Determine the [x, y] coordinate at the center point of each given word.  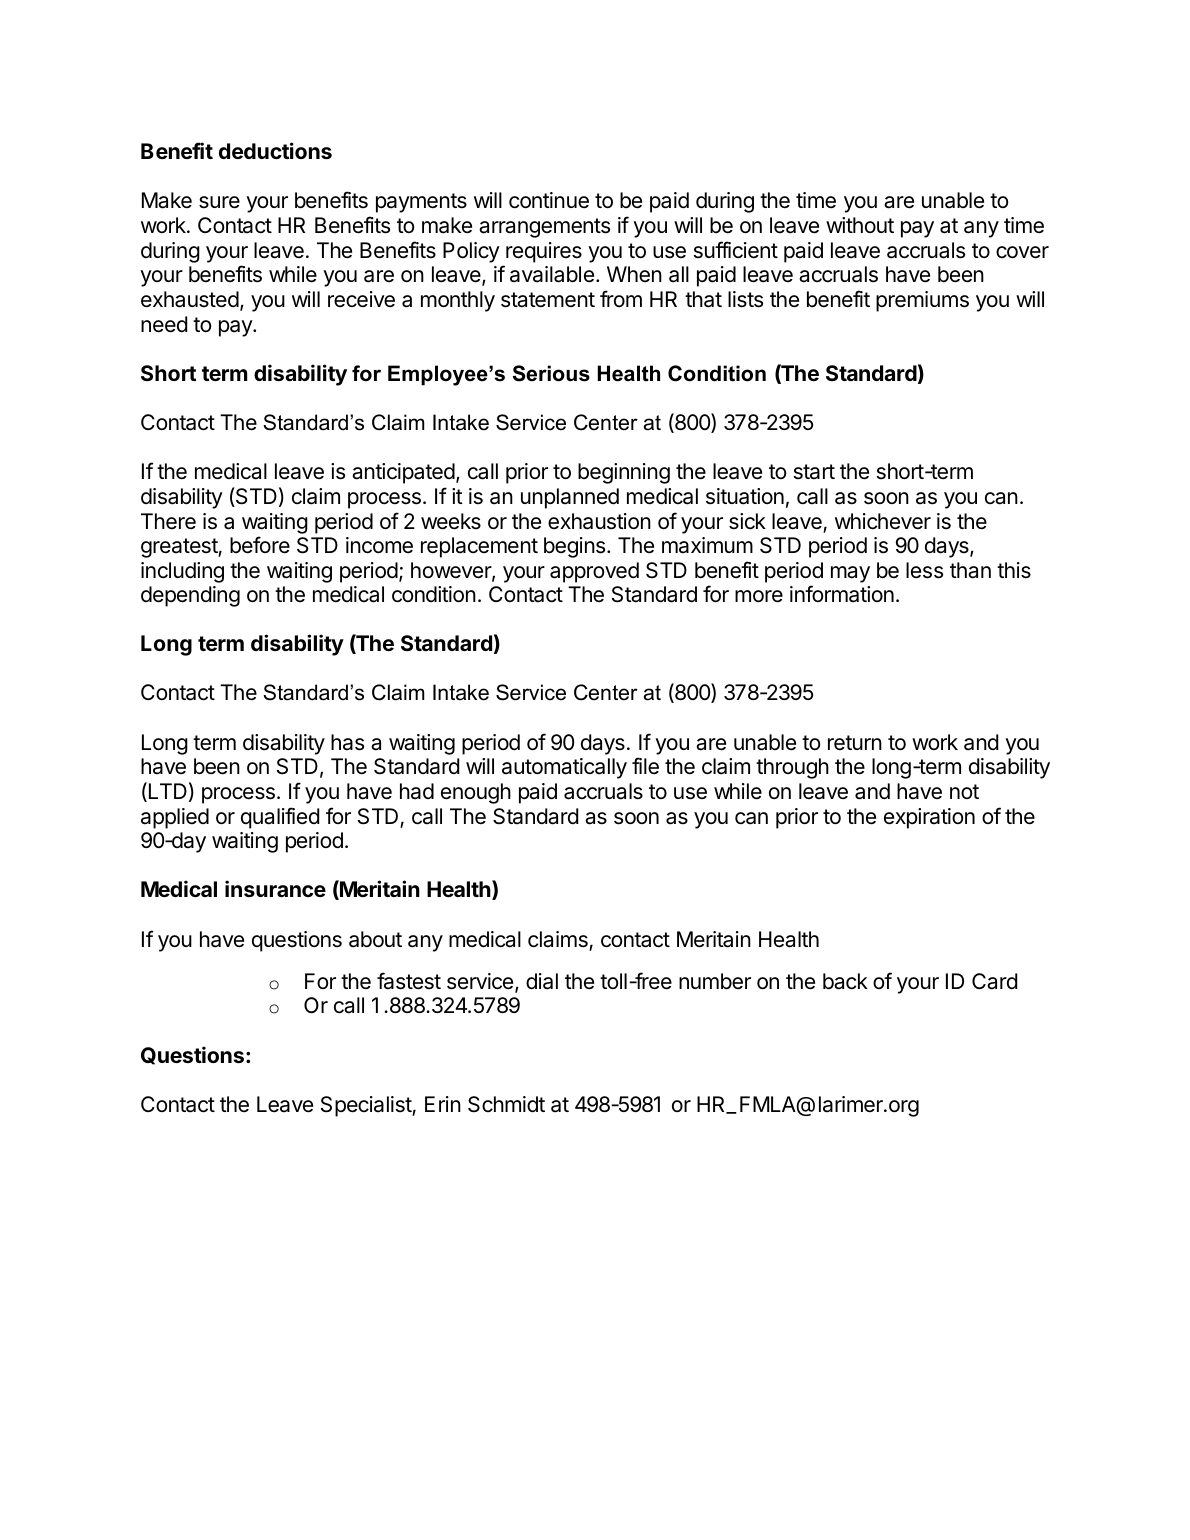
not [964, 791]
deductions [275, 150]
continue [549, 200]
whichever [883, 521]
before [260, 545]
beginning [624, 473]
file [645, 766]
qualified [280, 818]
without [860, 225]
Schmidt [506, 1104]
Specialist [367, 1106]
